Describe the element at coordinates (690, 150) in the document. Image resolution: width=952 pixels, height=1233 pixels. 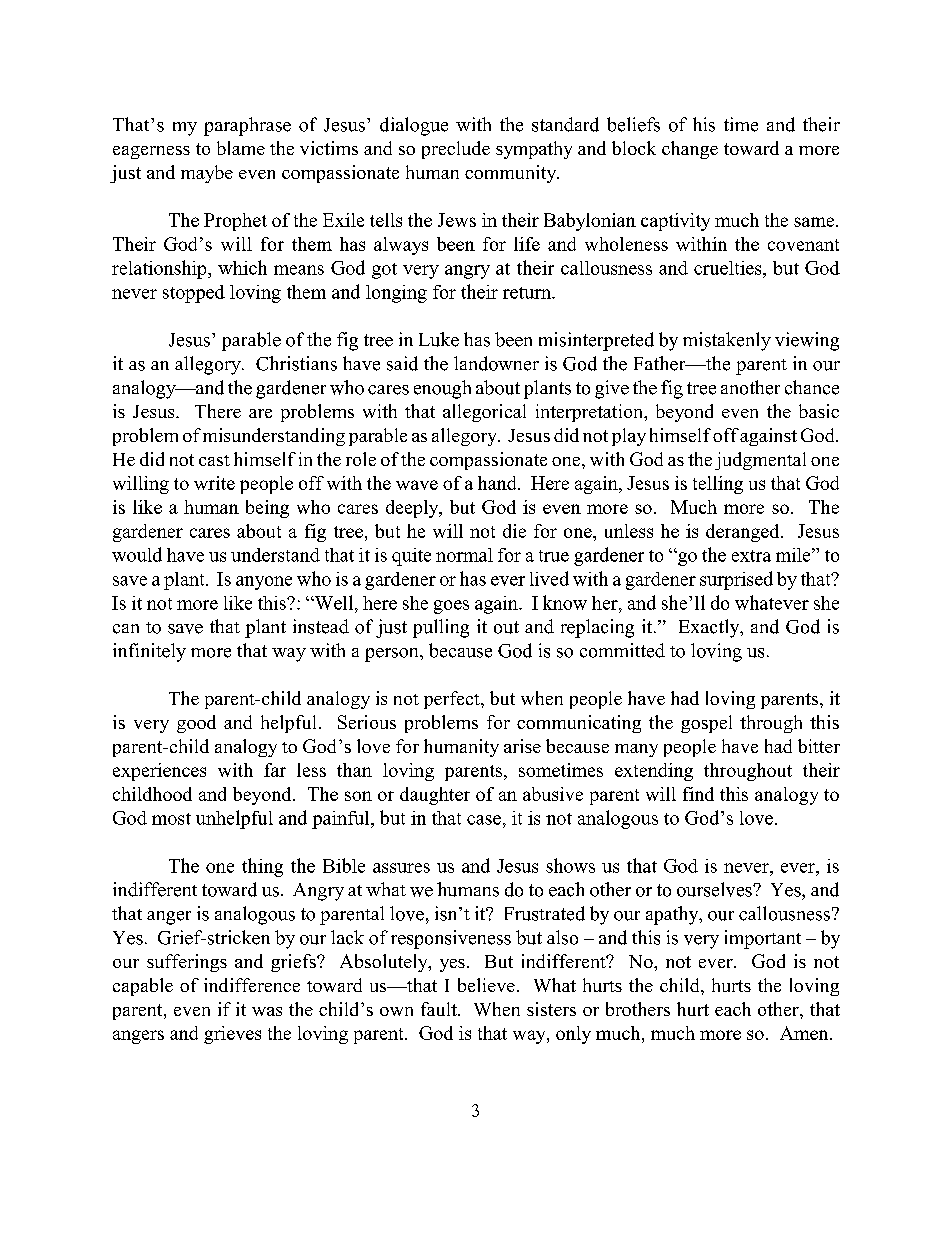
I see `change` at that location.
